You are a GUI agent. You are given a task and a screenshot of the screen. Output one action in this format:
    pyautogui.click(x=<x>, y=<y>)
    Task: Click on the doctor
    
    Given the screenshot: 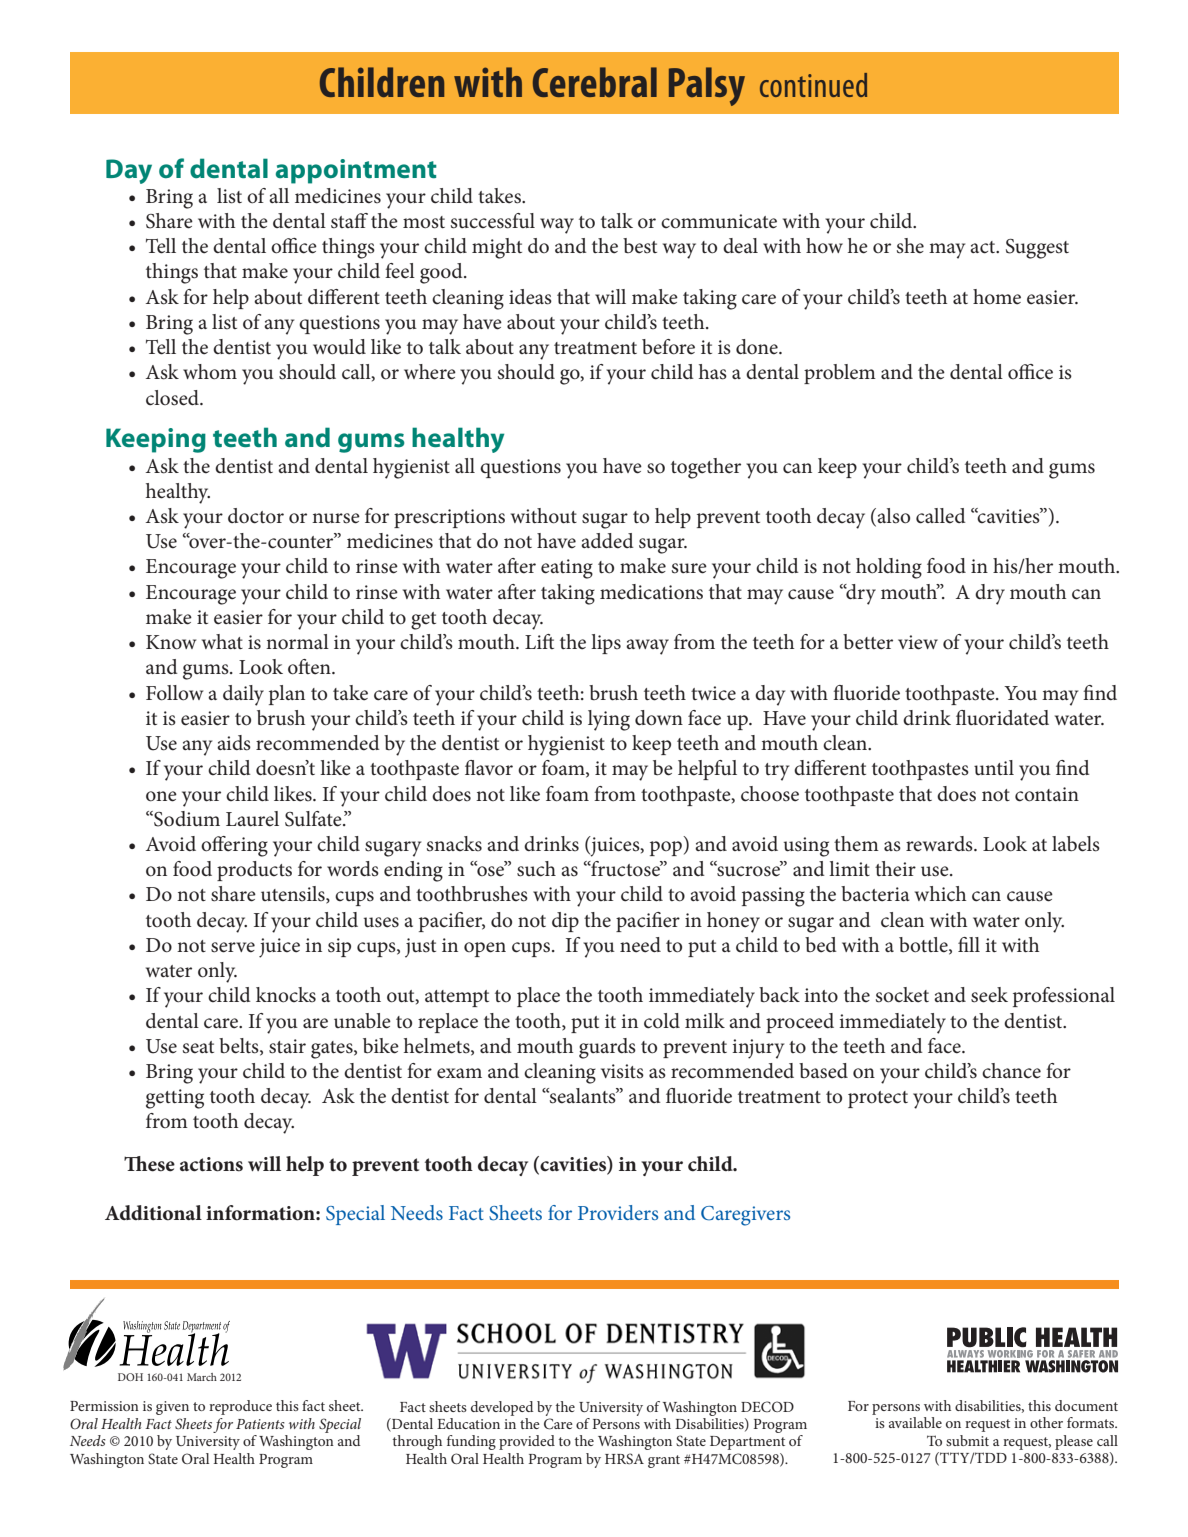 What is the action you would take?
    pyautogui.click(x=256, y=516)
